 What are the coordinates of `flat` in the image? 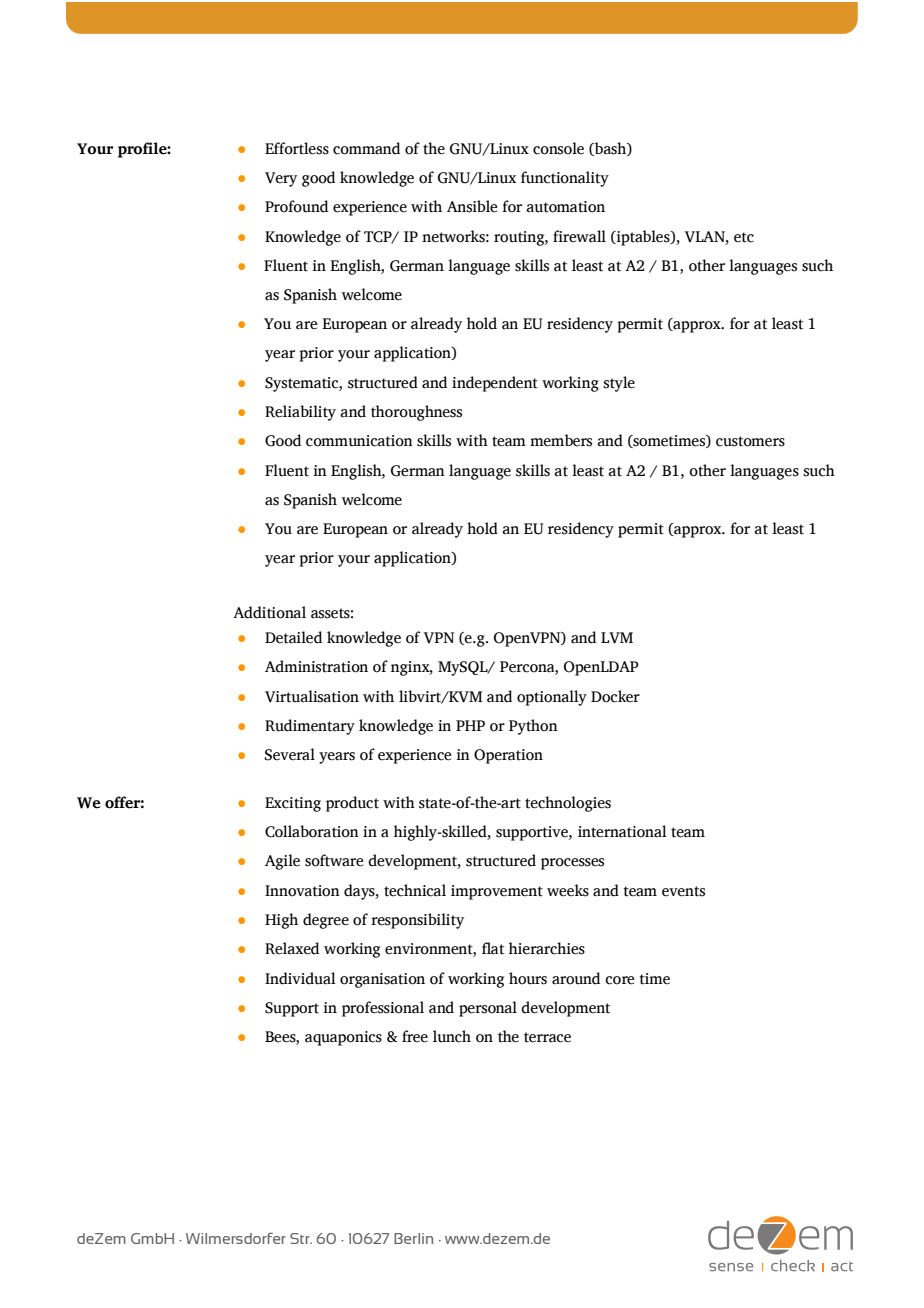 It's located at (493, 948).
